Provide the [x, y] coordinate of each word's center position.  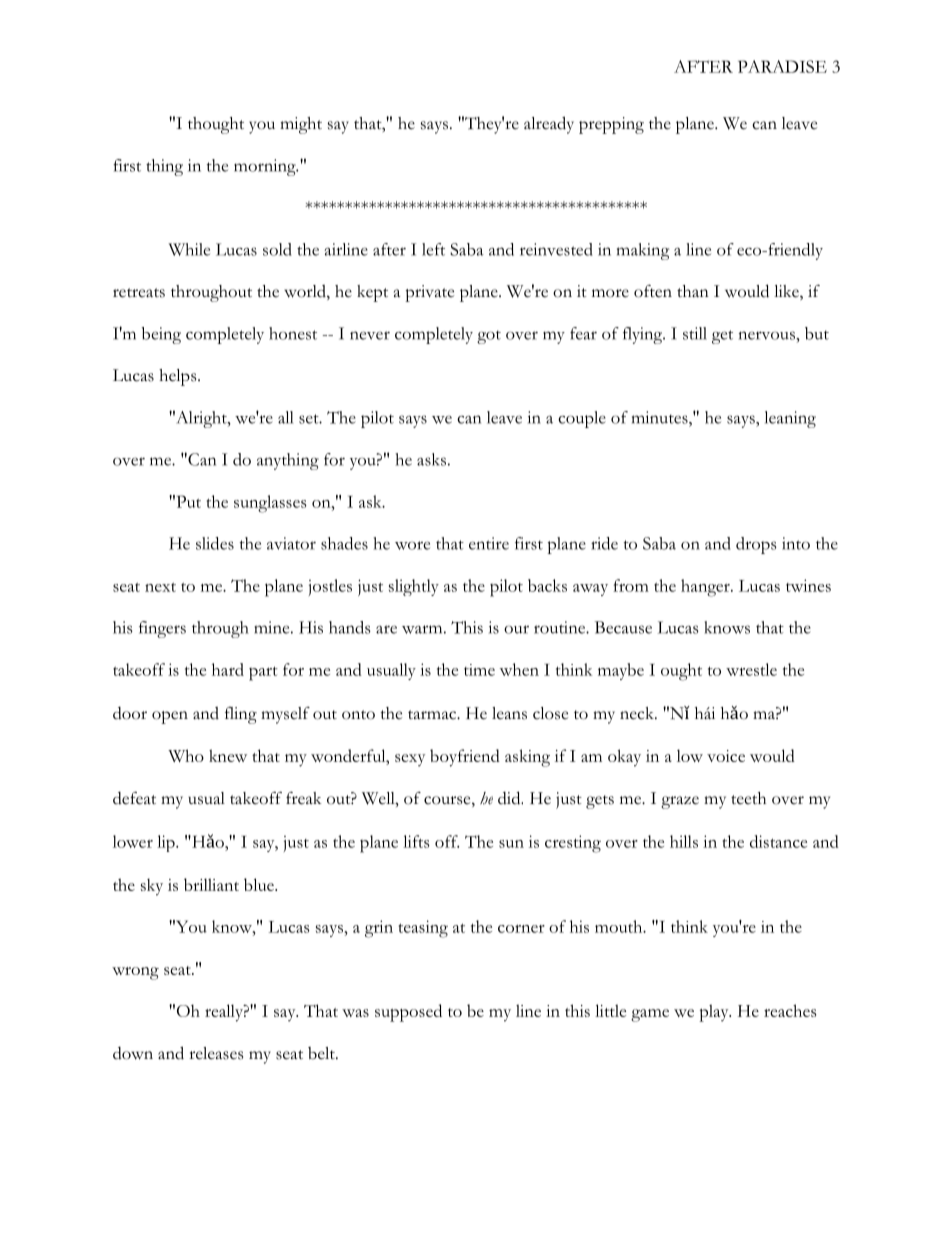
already [549, 125]
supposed [408, 1013]
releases [216, 1053]
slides [215, 543]
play [715, 1013]
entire [489, 543]
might [301, 125]
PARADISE [782, 66]
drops [756, 545]
